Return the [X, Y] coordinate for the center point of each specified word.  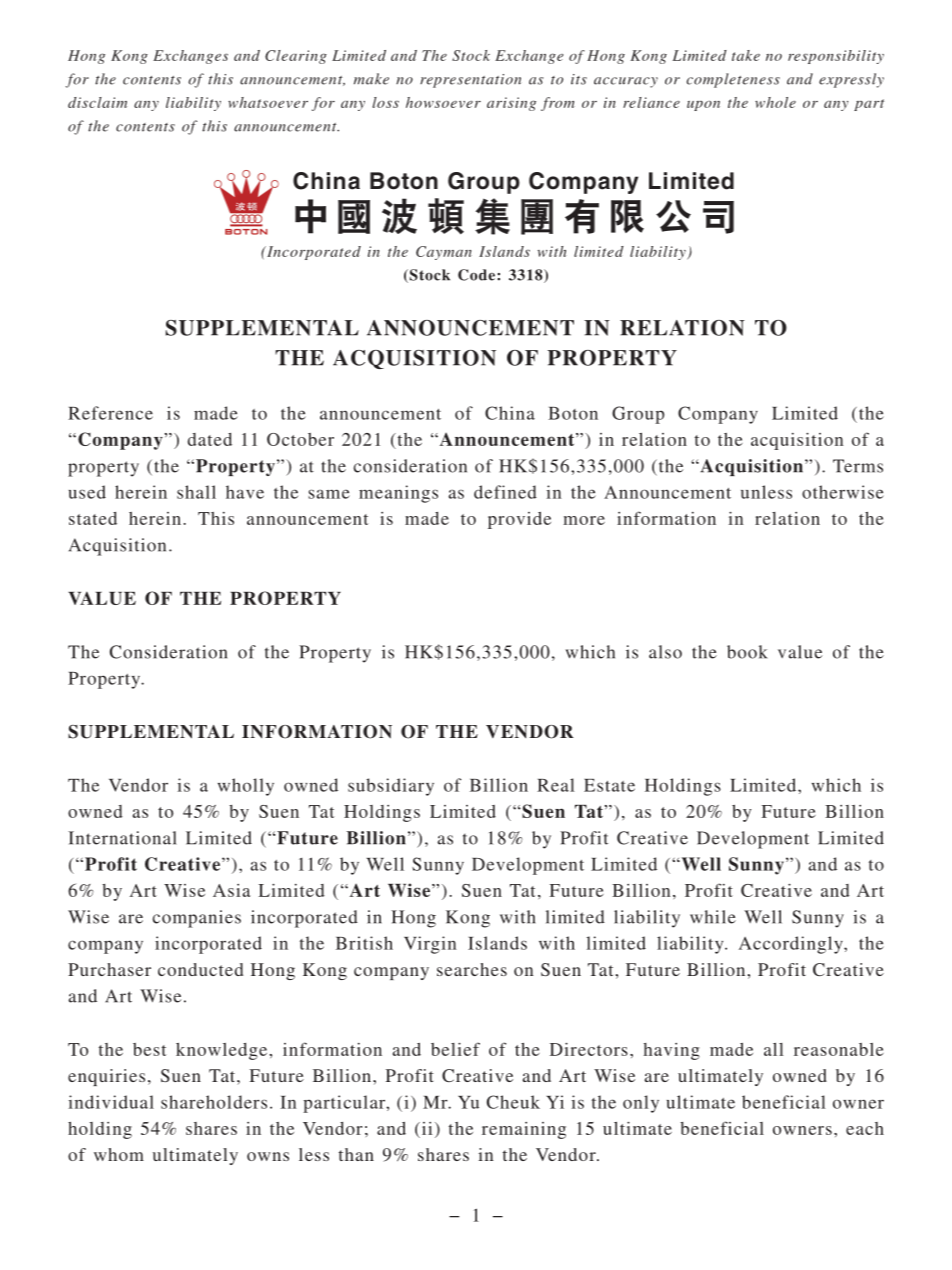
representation [470, 81]
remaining [524, 1130]
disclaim [97, 102]
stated [93, 518]
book [747, 652]
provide [519, 520]
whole [775, 102]
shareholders [214, 1102]
